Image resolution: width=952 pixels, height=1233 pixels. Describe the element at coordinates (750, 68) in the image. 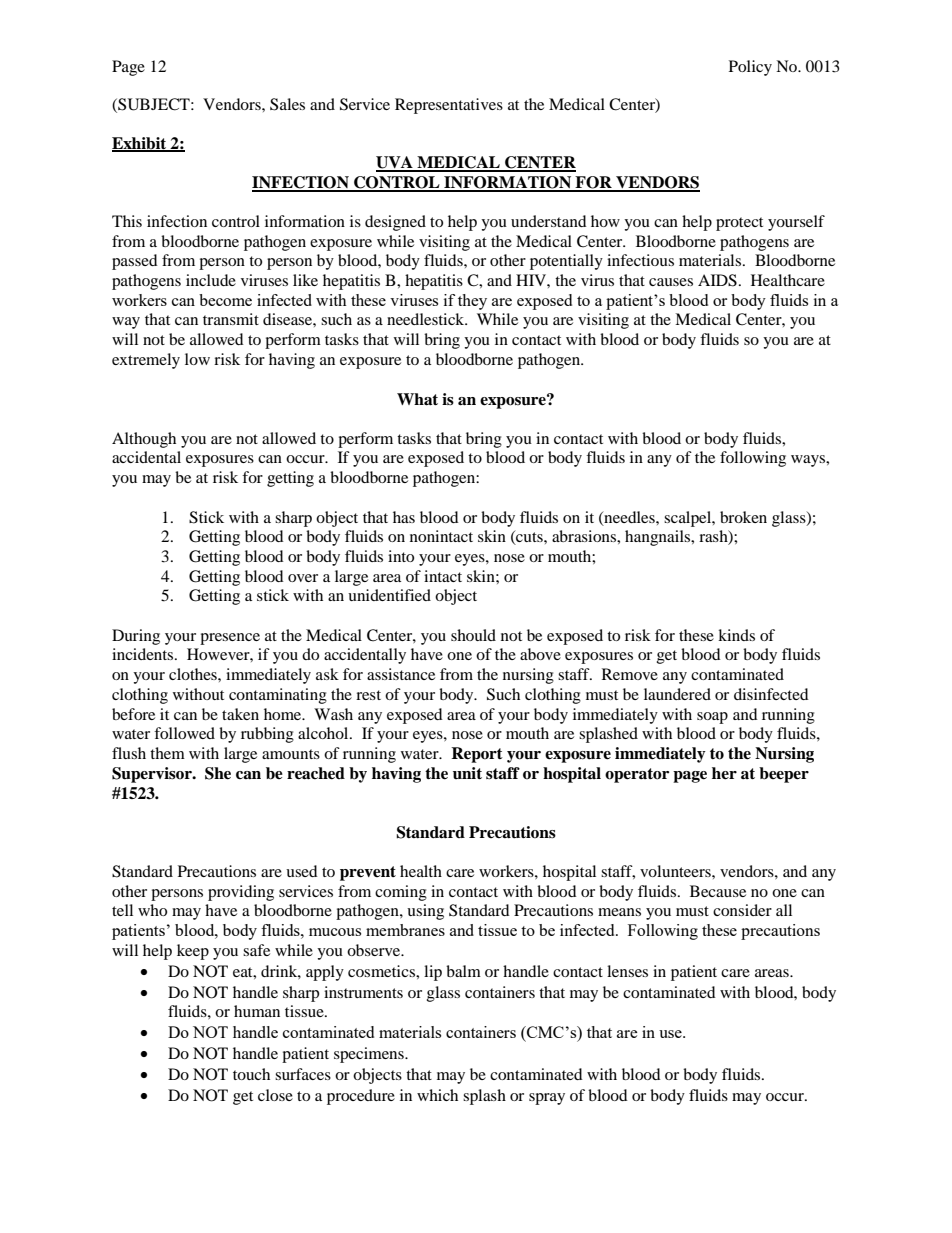

I see `Policy` at that location.
